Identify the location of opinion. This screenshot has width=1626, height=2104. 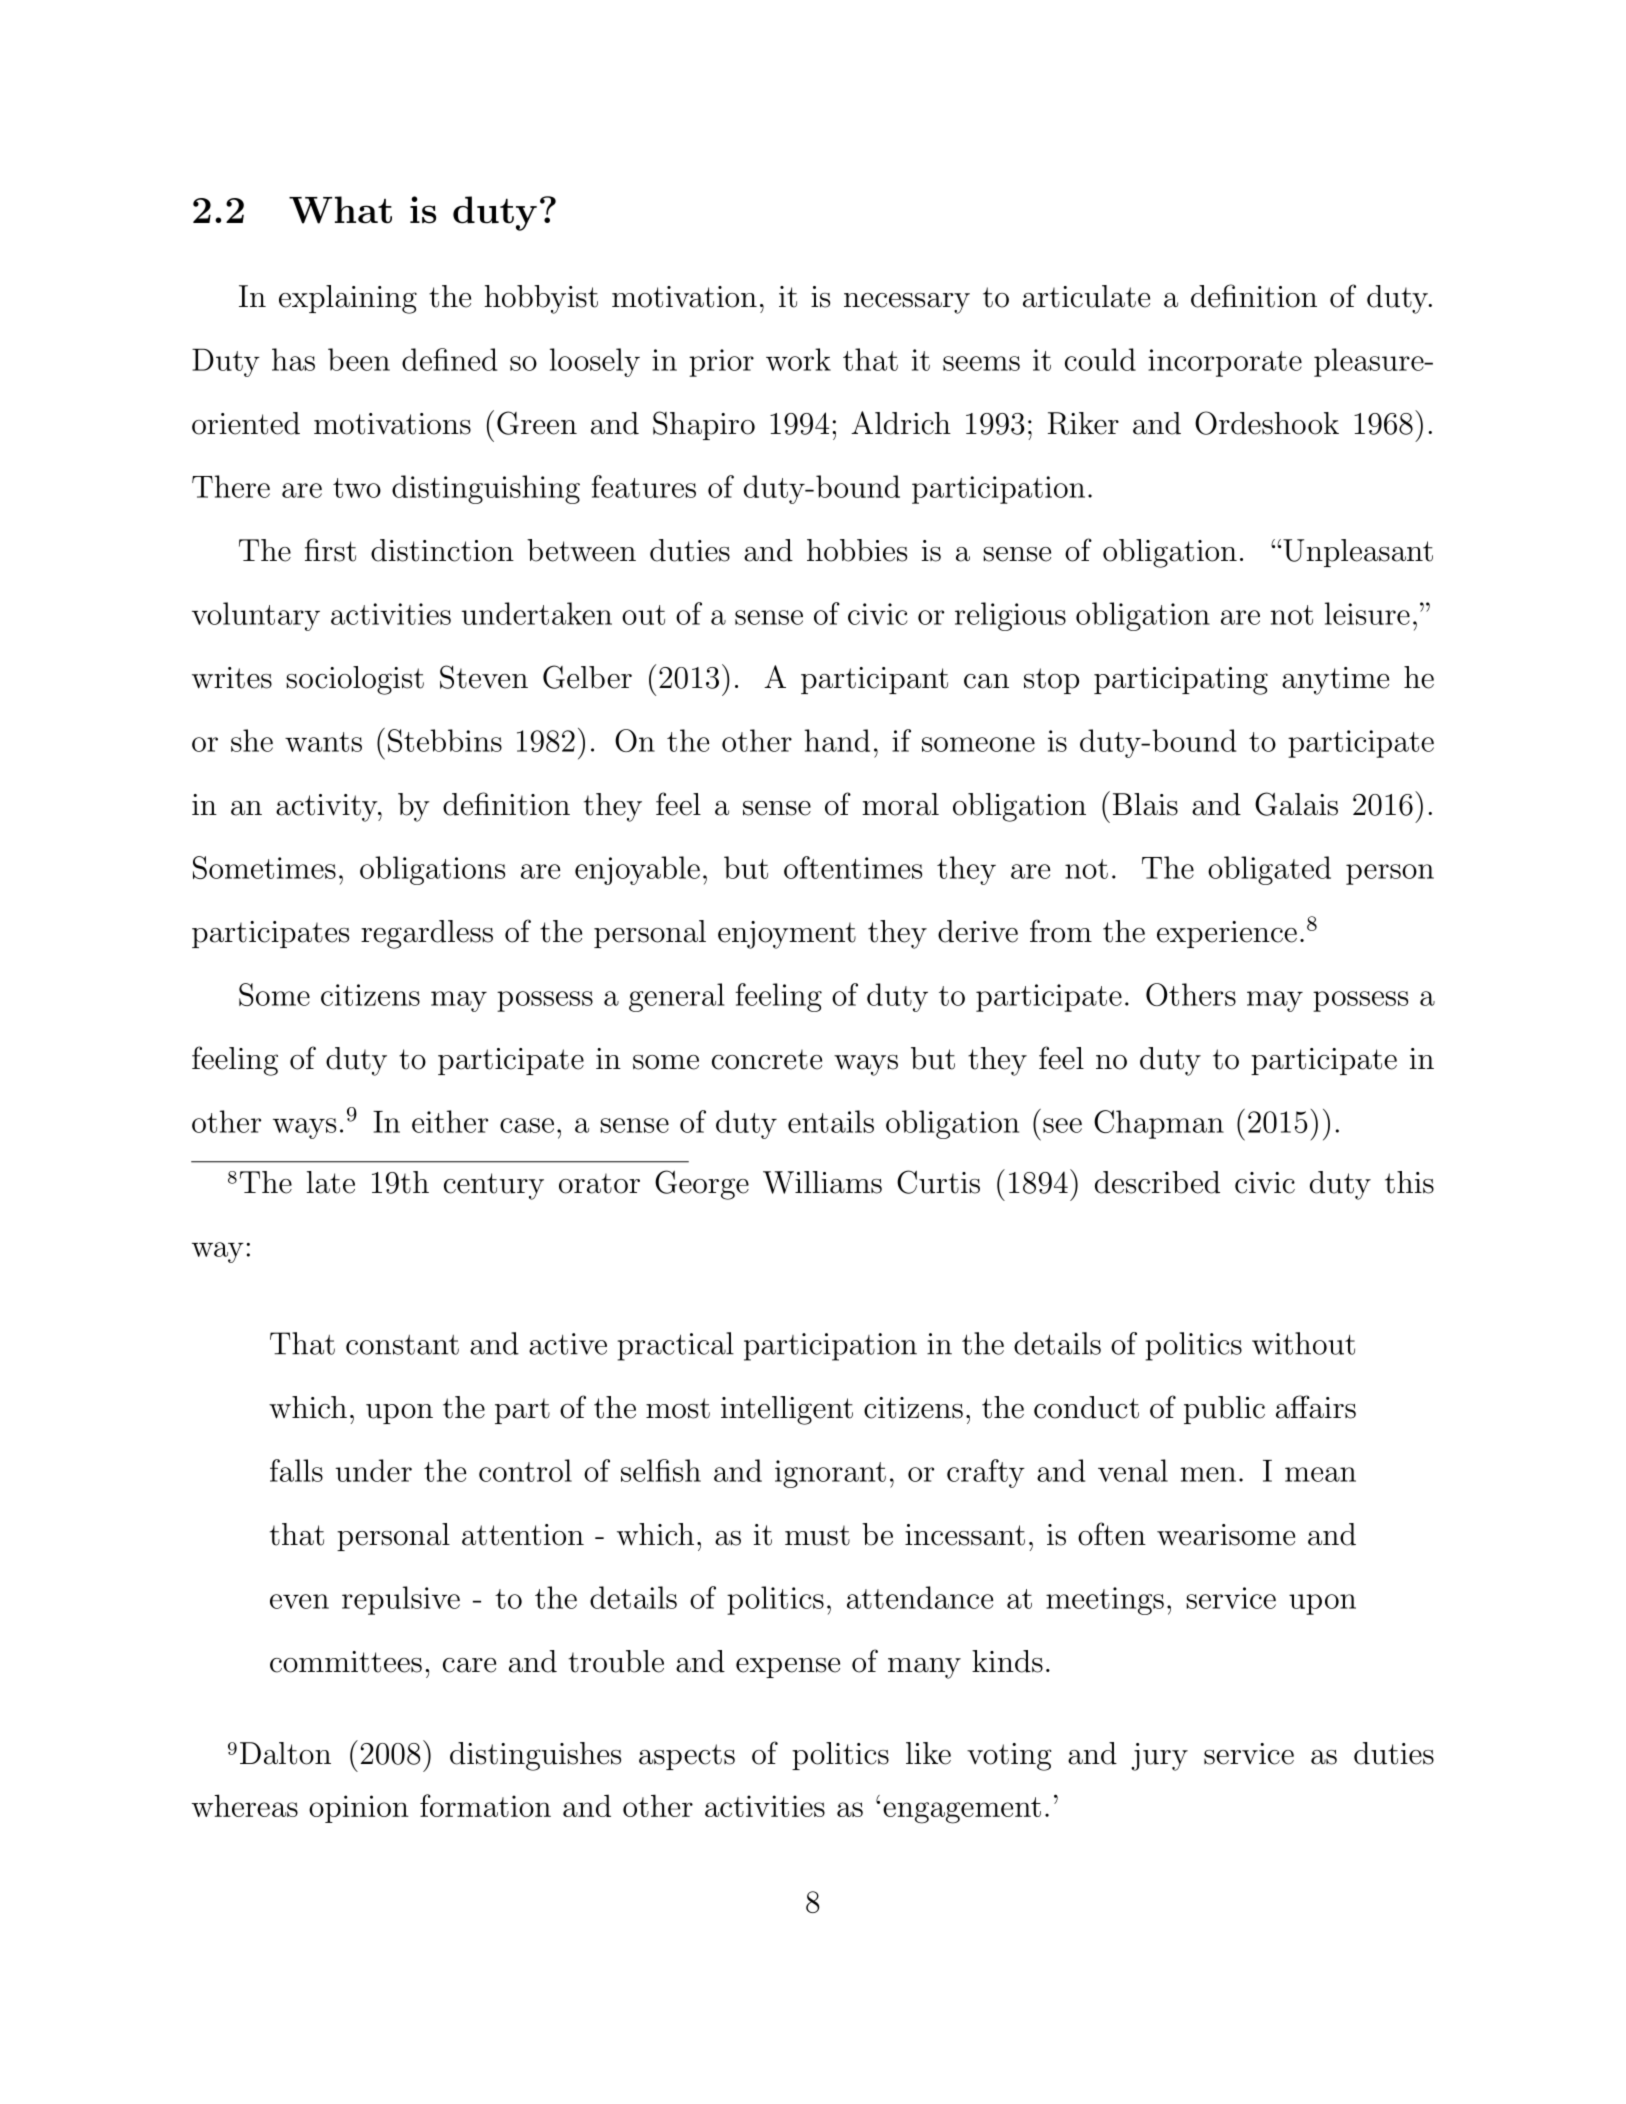
(359, 1809).
